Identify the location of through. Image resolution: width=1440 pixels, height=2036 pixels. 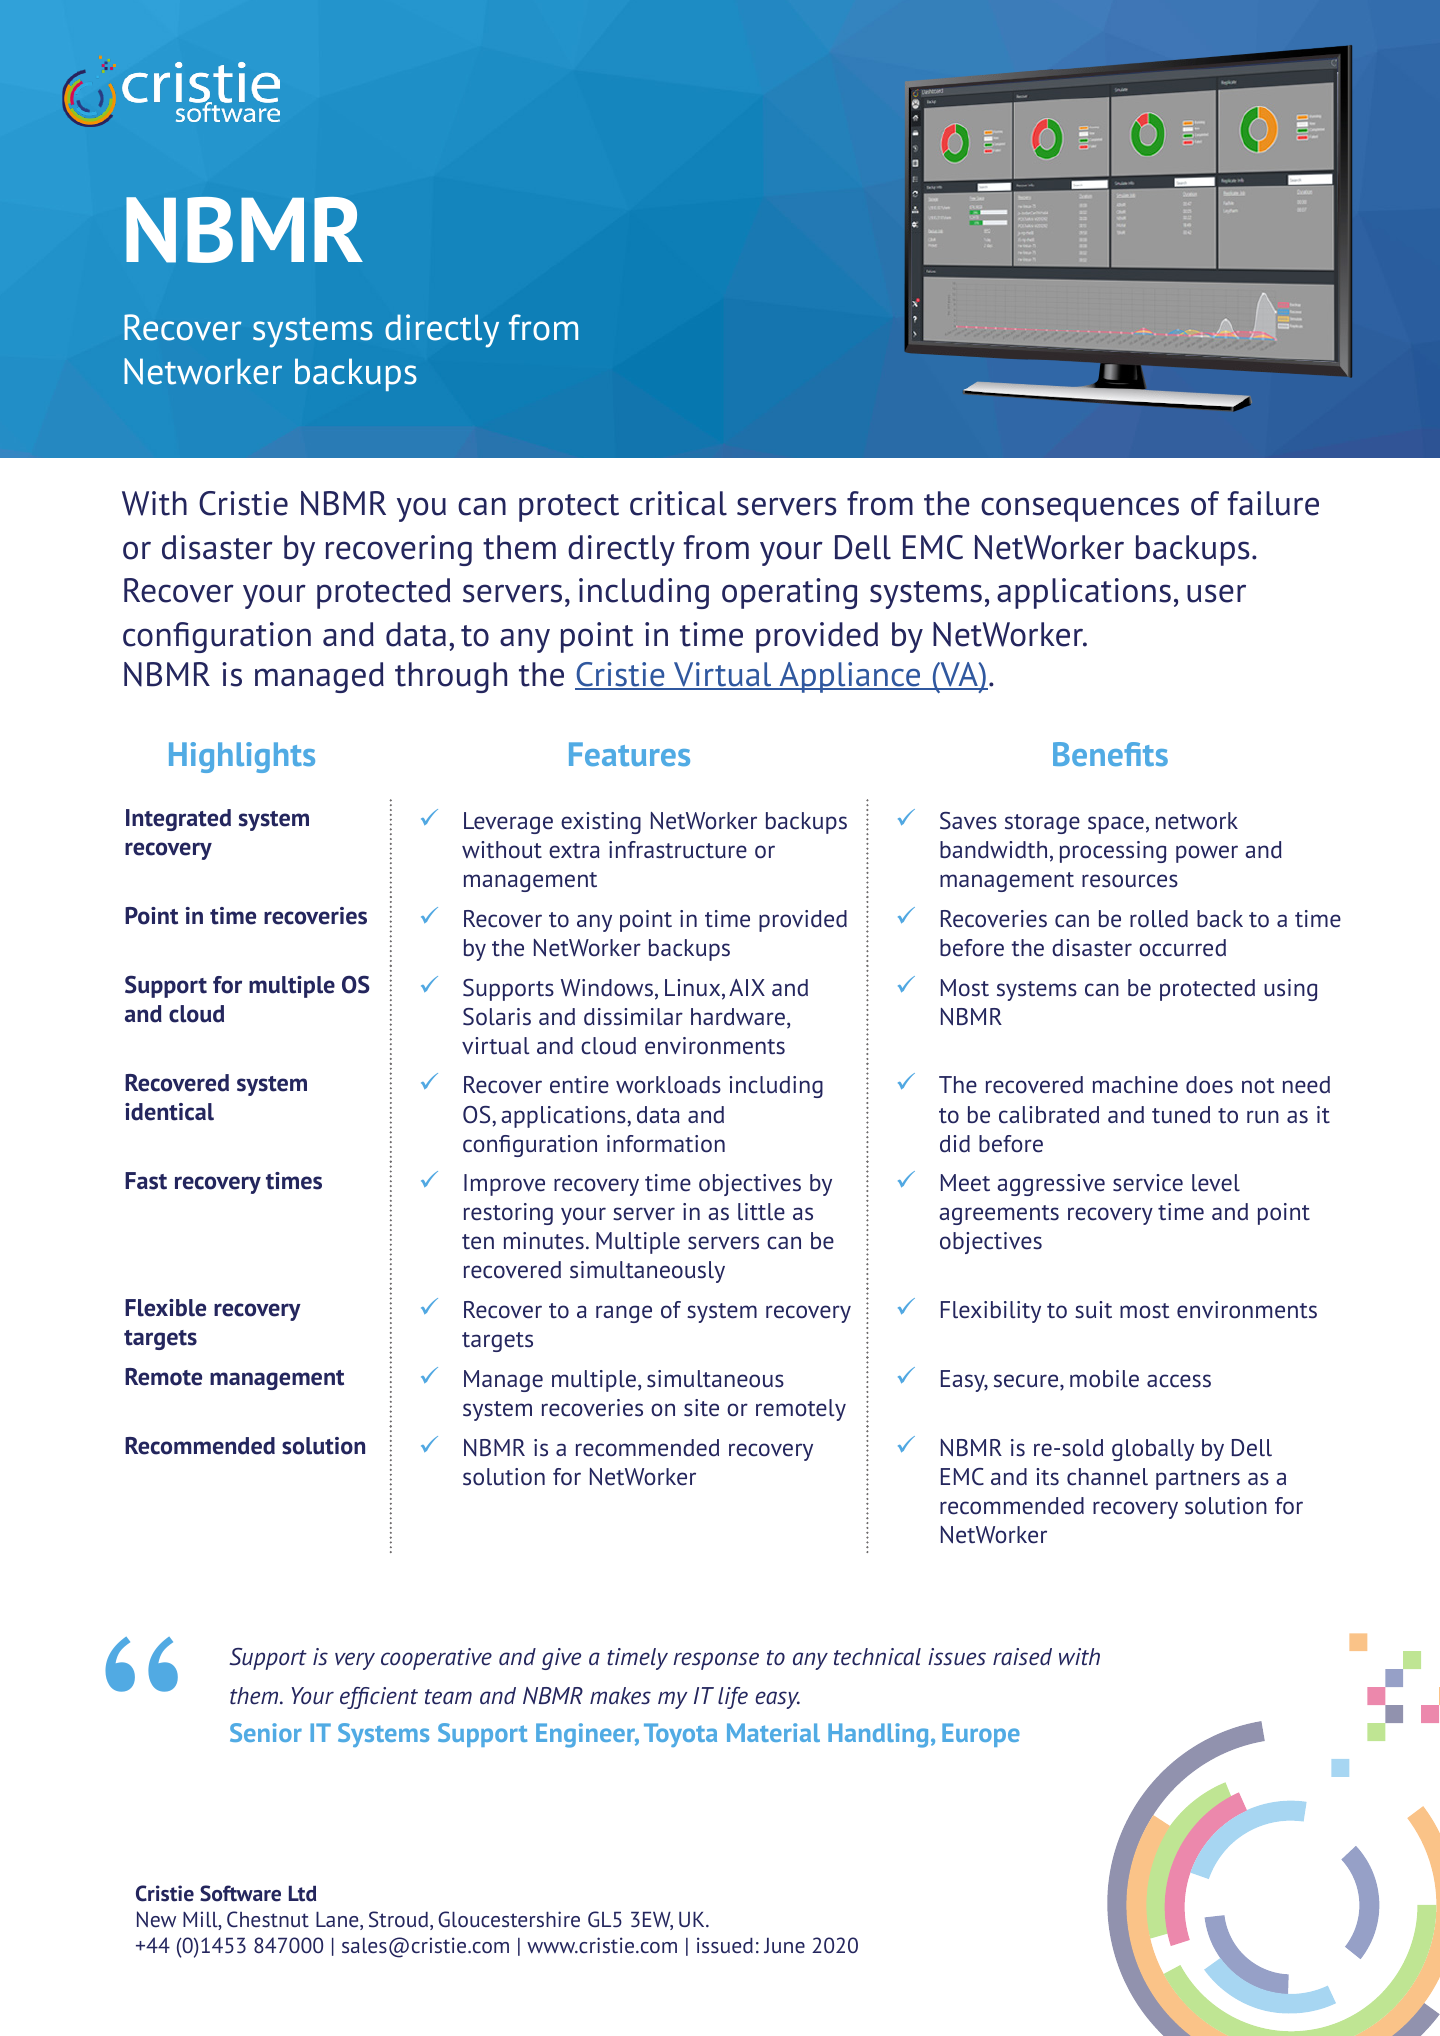
(451, 677).
